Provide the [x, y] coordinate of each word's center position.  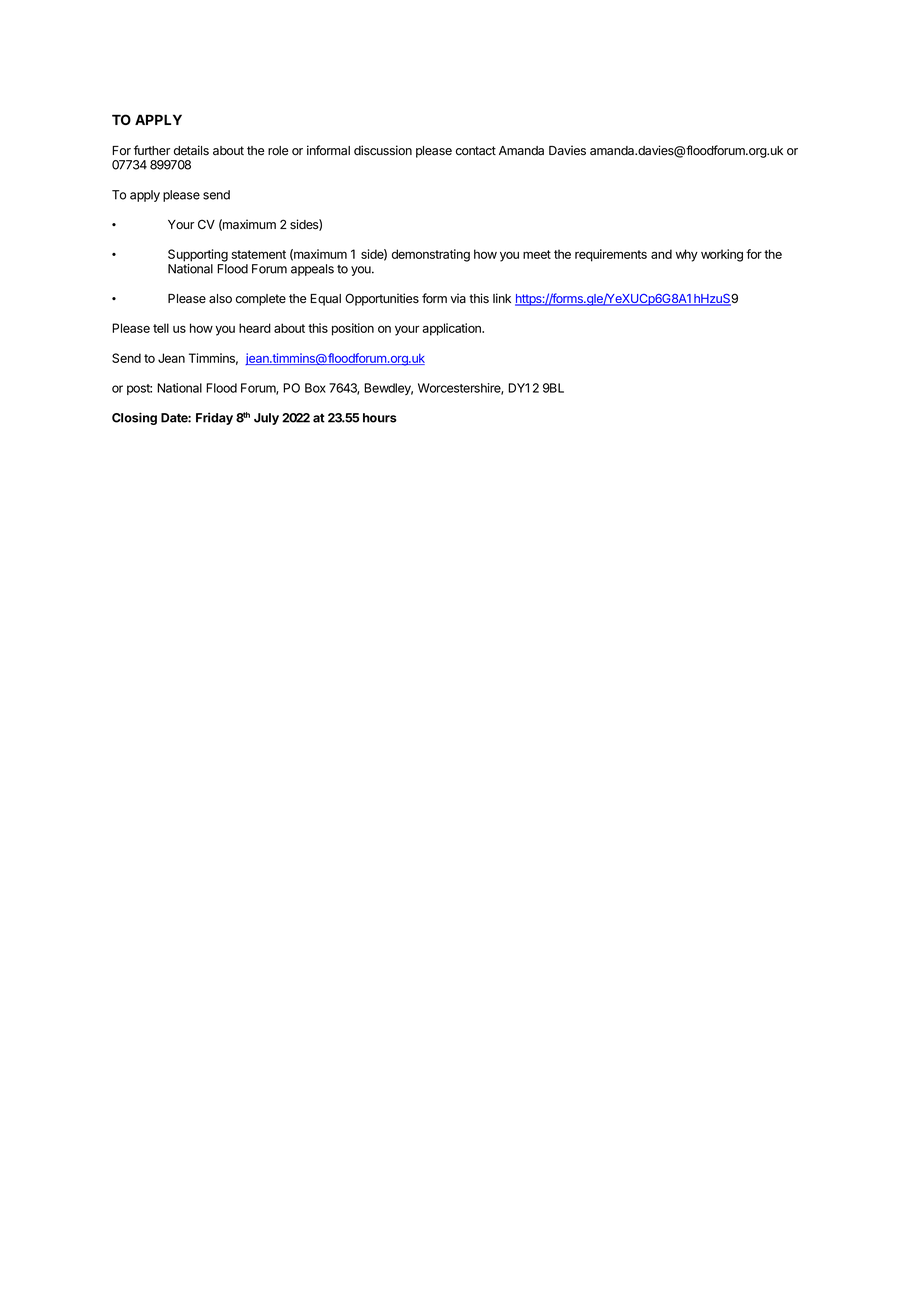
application [452, 329]
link [502, 298]
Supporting [198, 255]
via [458, 298]
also [220, 299]
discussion [383, 150]
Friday [214, 418]
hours [380, 418]
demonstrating [431, 255]
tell [161, 328]
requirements [611, 255]
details [191, 150]
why [687, 255]
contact [476, 151]
